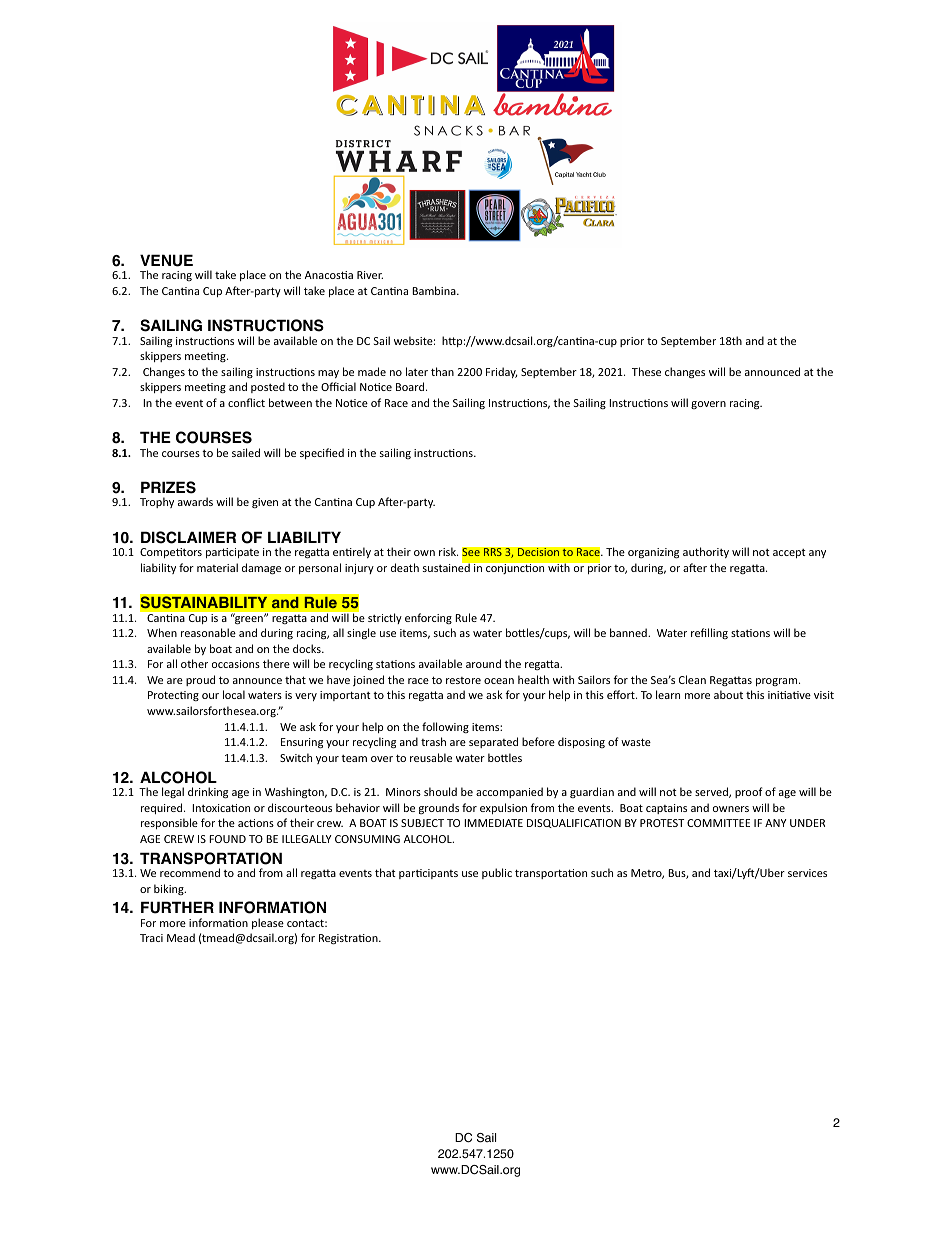 This document has height=1233, width=952. Describe the element at coordinates (502, 372) in the document. I see `Friday` at that location.
